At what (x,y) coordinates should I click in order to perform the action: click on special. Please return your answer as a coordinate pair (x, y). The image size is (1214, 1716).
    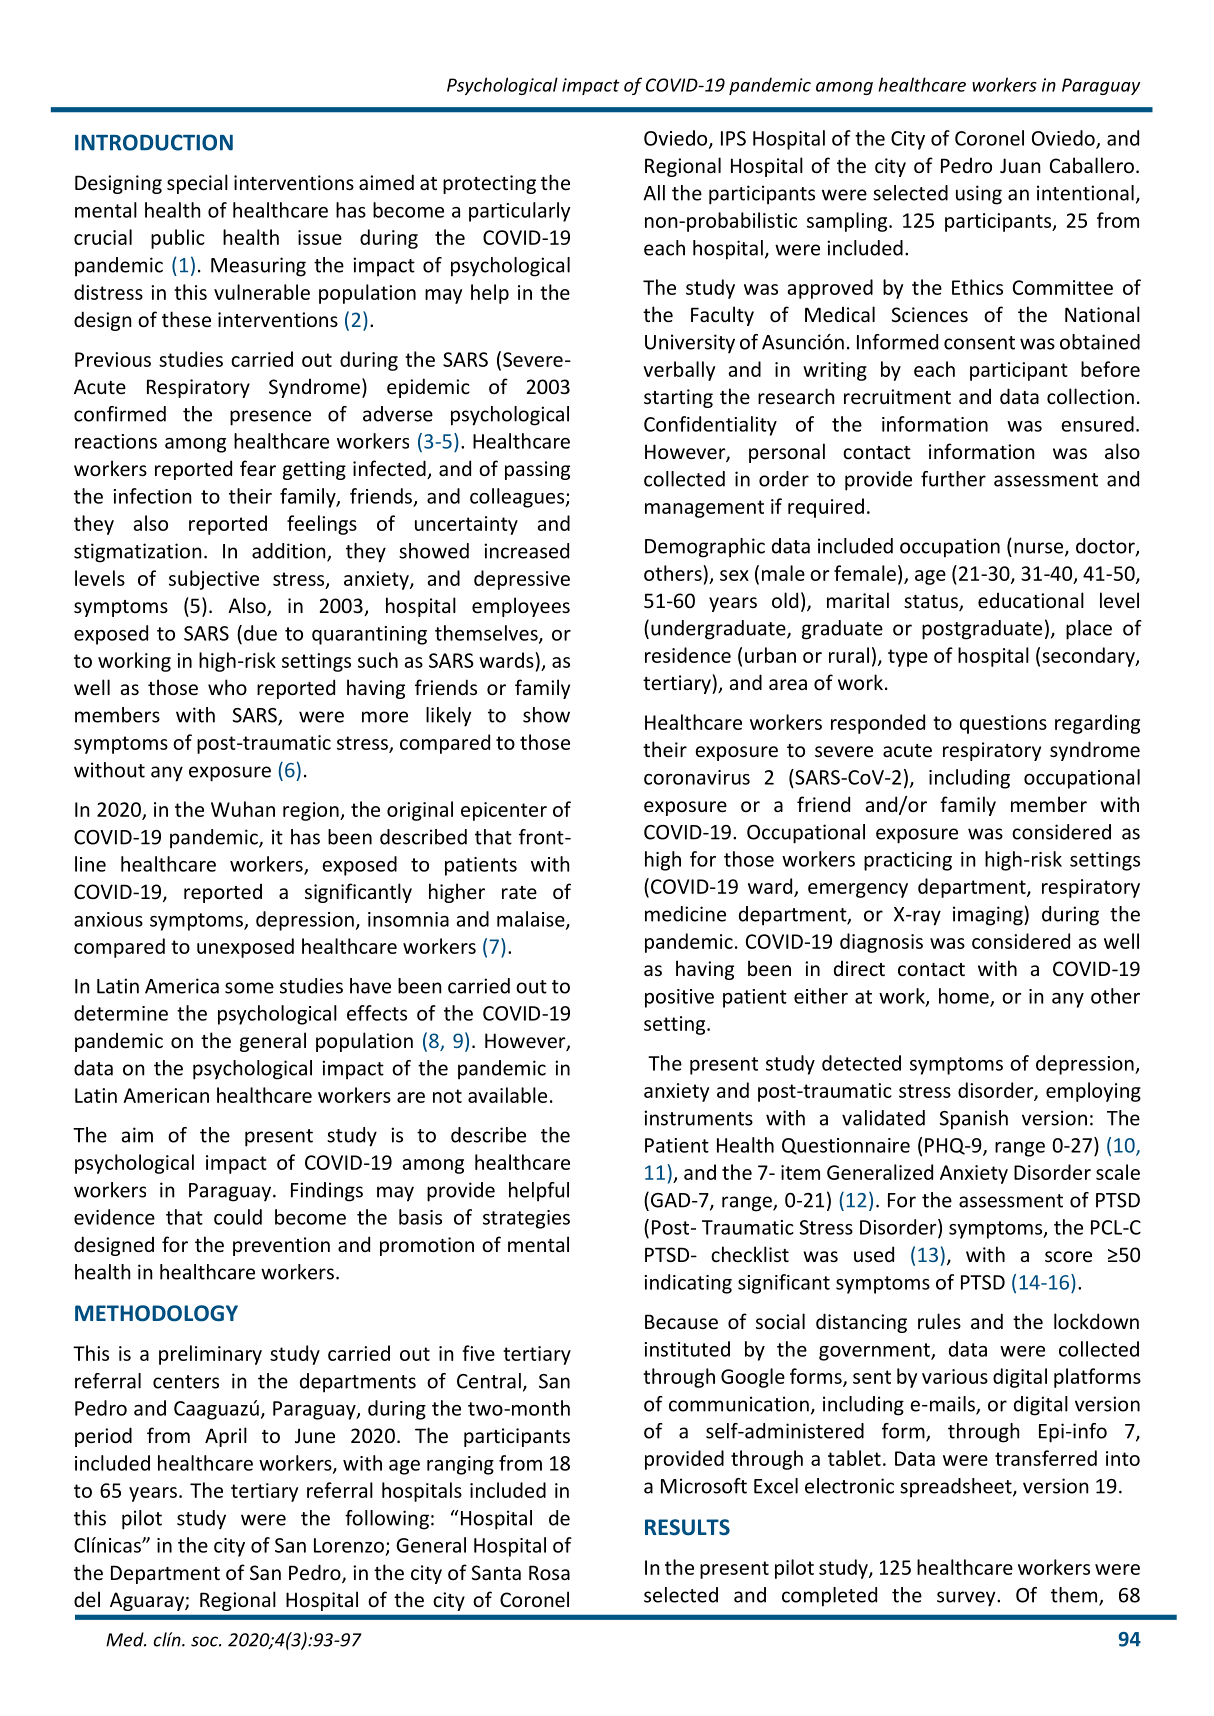
    Looking at the image, I should click on (197, 184).
